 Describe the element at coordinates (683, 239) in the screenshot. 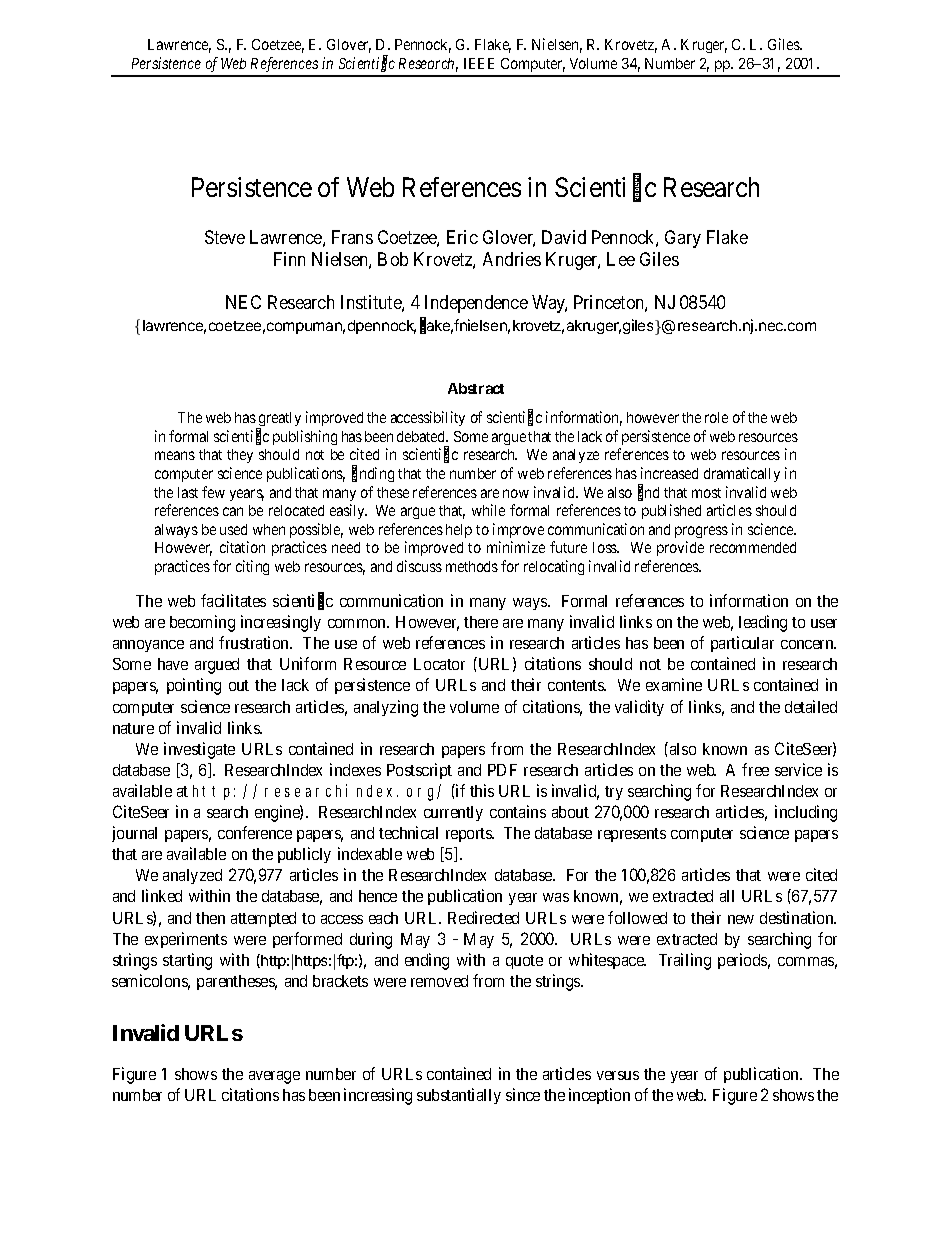

I see `Gary` at that location.
